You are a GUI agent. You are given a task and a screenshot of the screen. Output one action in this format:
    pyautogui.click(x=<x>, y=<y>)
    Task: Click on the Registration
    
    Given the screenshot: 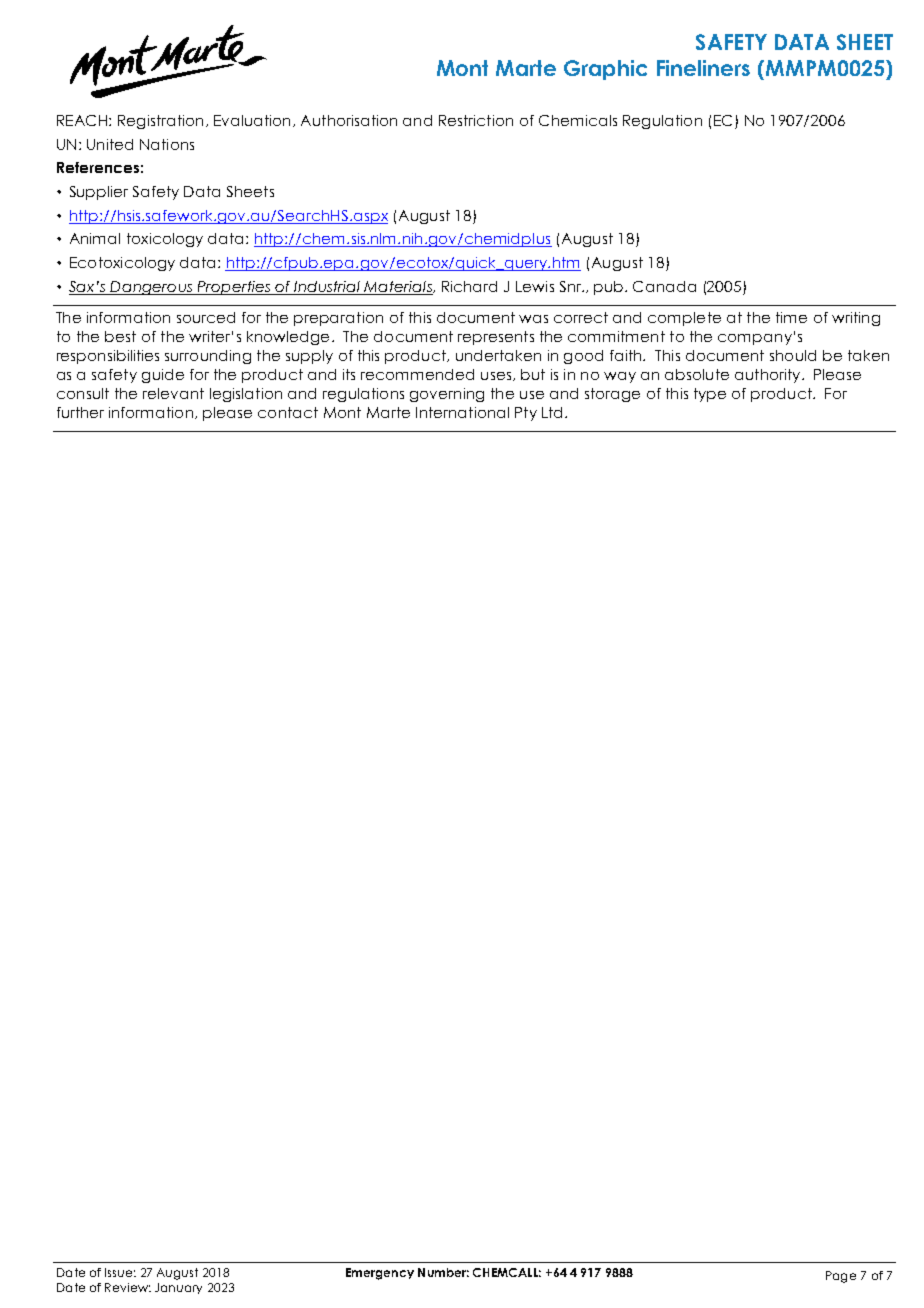 What is the action you would take?
    pyautogui.click(x=160, y=122)
